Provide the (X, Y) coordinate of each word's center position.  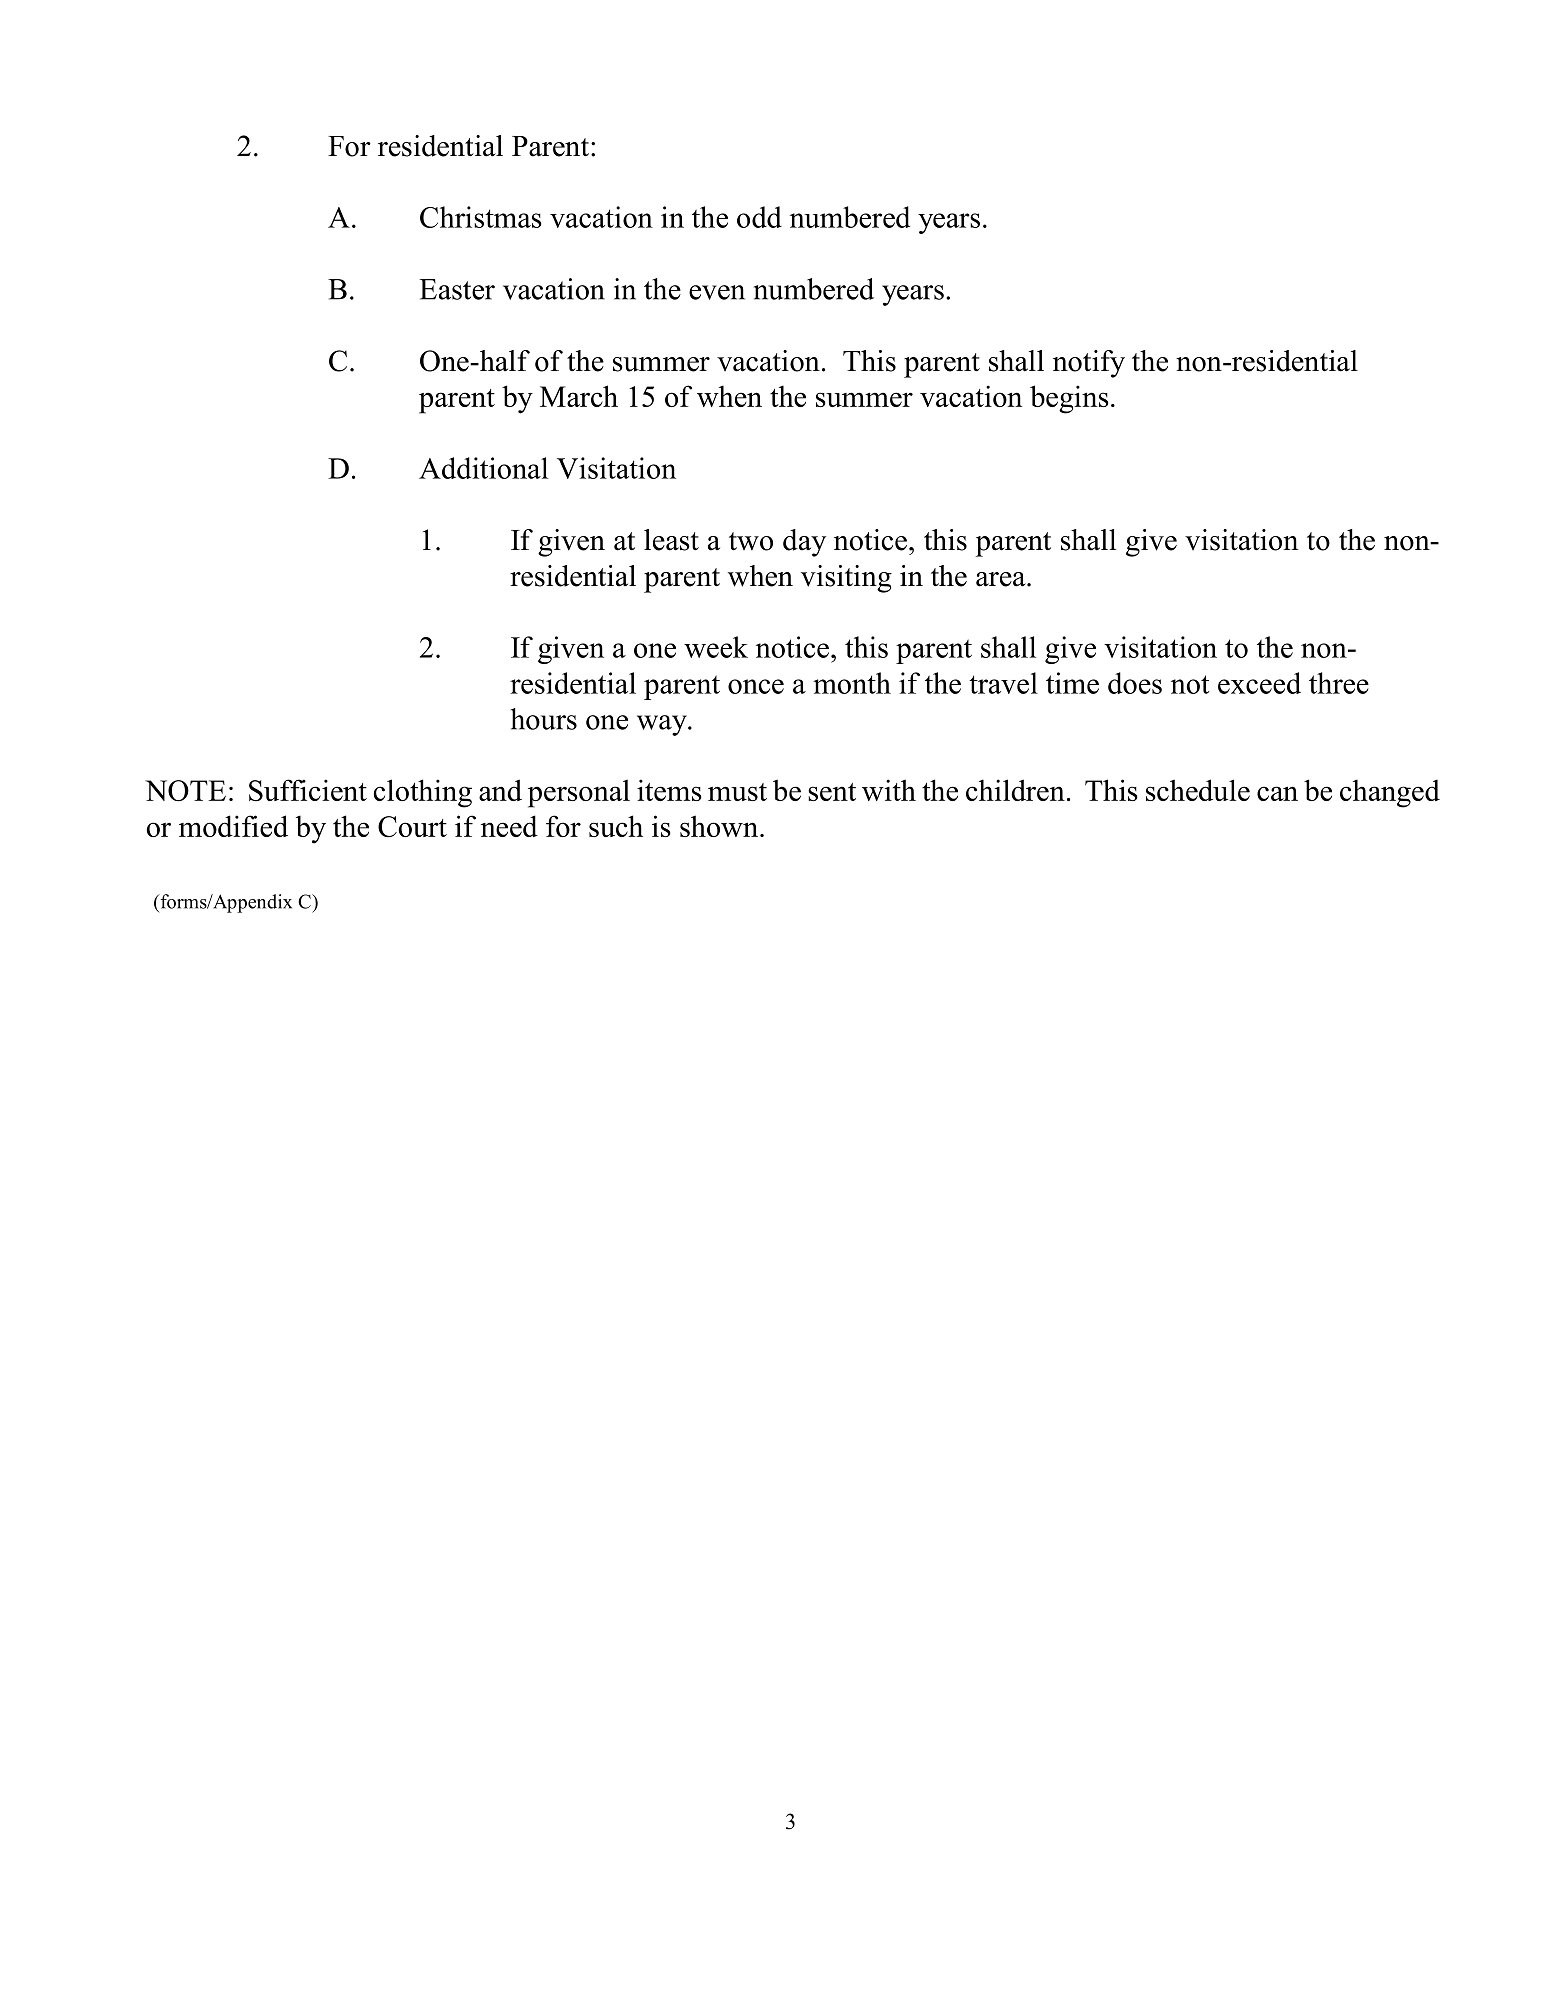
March (579, 396)
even (717, 292)
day (804, 543)
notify (1089, 364)
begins (1069, 399)
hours (544, 719)
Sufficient (308, 790)
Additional (483, 468)
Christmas (481, 217)
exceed (1259, 683)
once (756, 686)
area (1002, 579)
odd (759, 217)
